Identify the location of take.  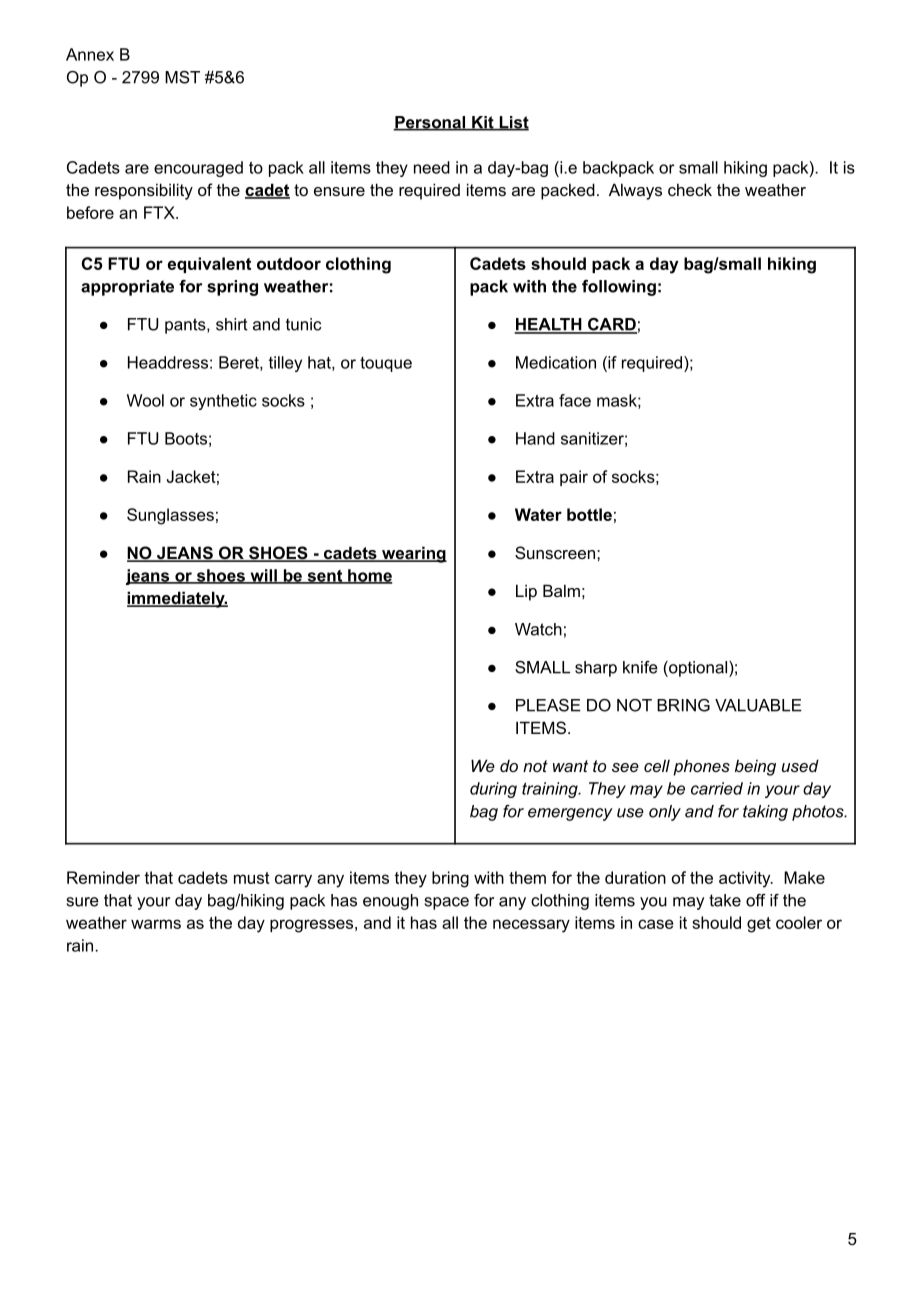
(725, 900).
